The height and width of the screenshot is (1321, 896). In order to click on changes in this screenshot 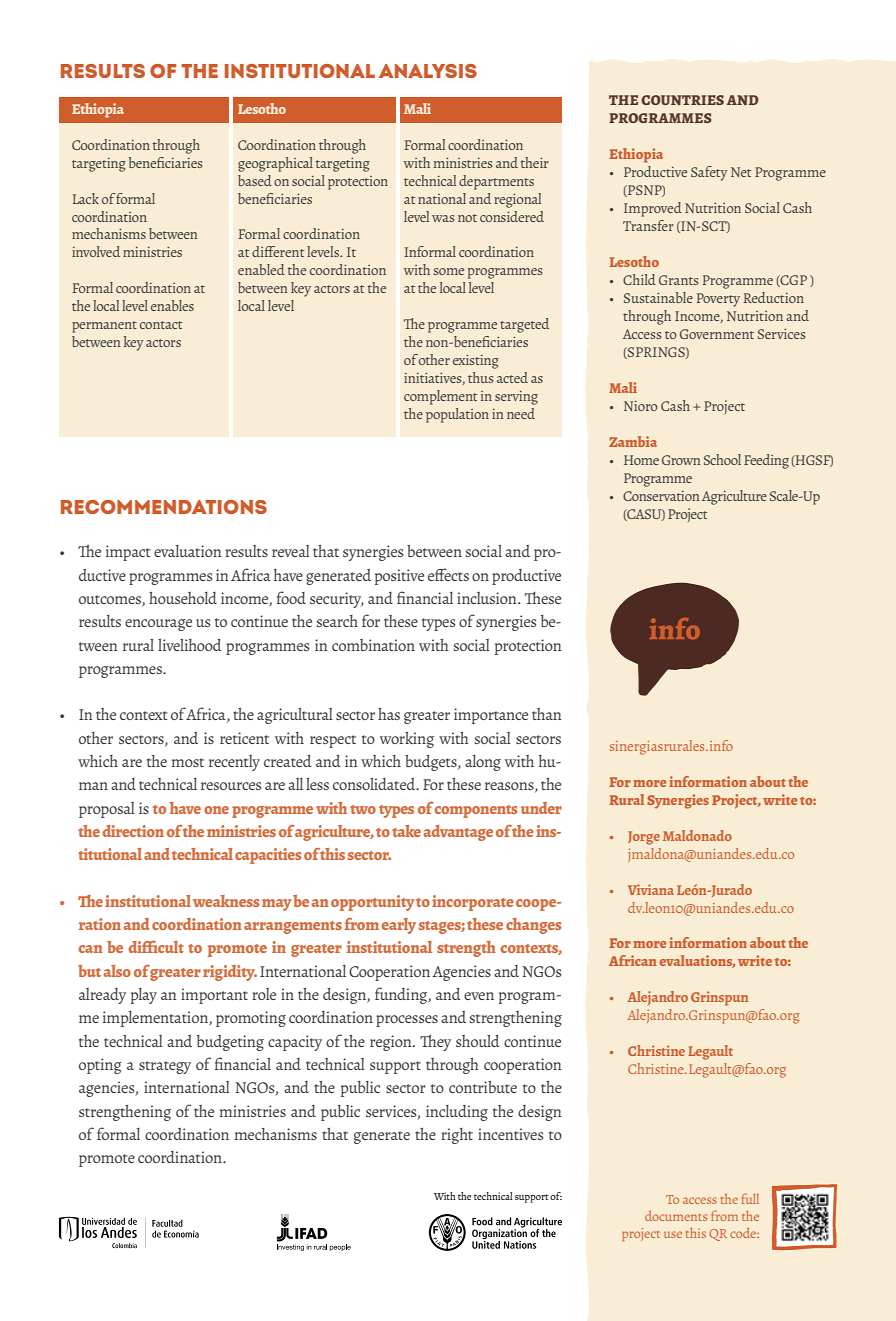, I will do `click(534, 926)`.
